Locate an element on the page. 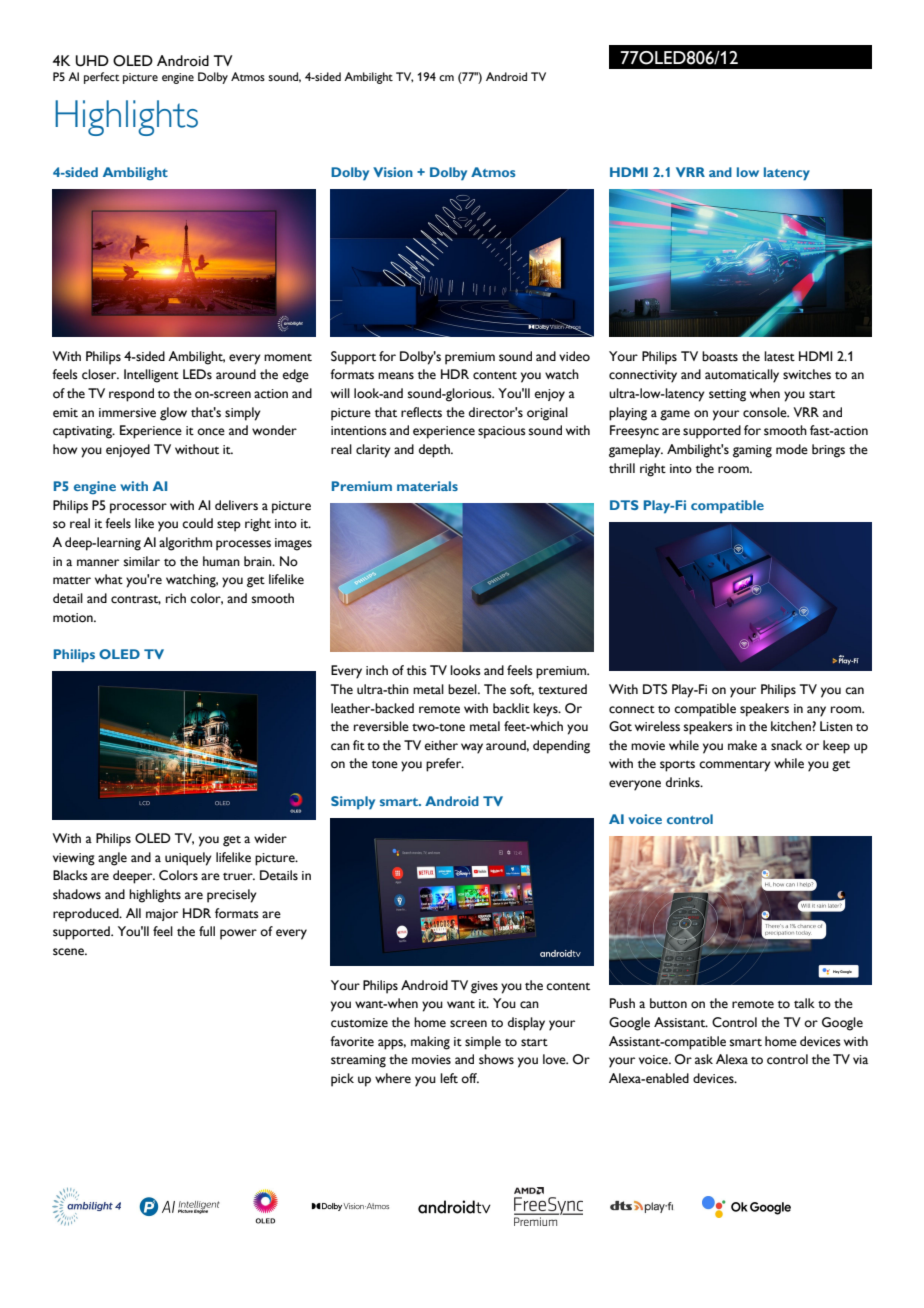  latest is located at coordinates (779, 356).
